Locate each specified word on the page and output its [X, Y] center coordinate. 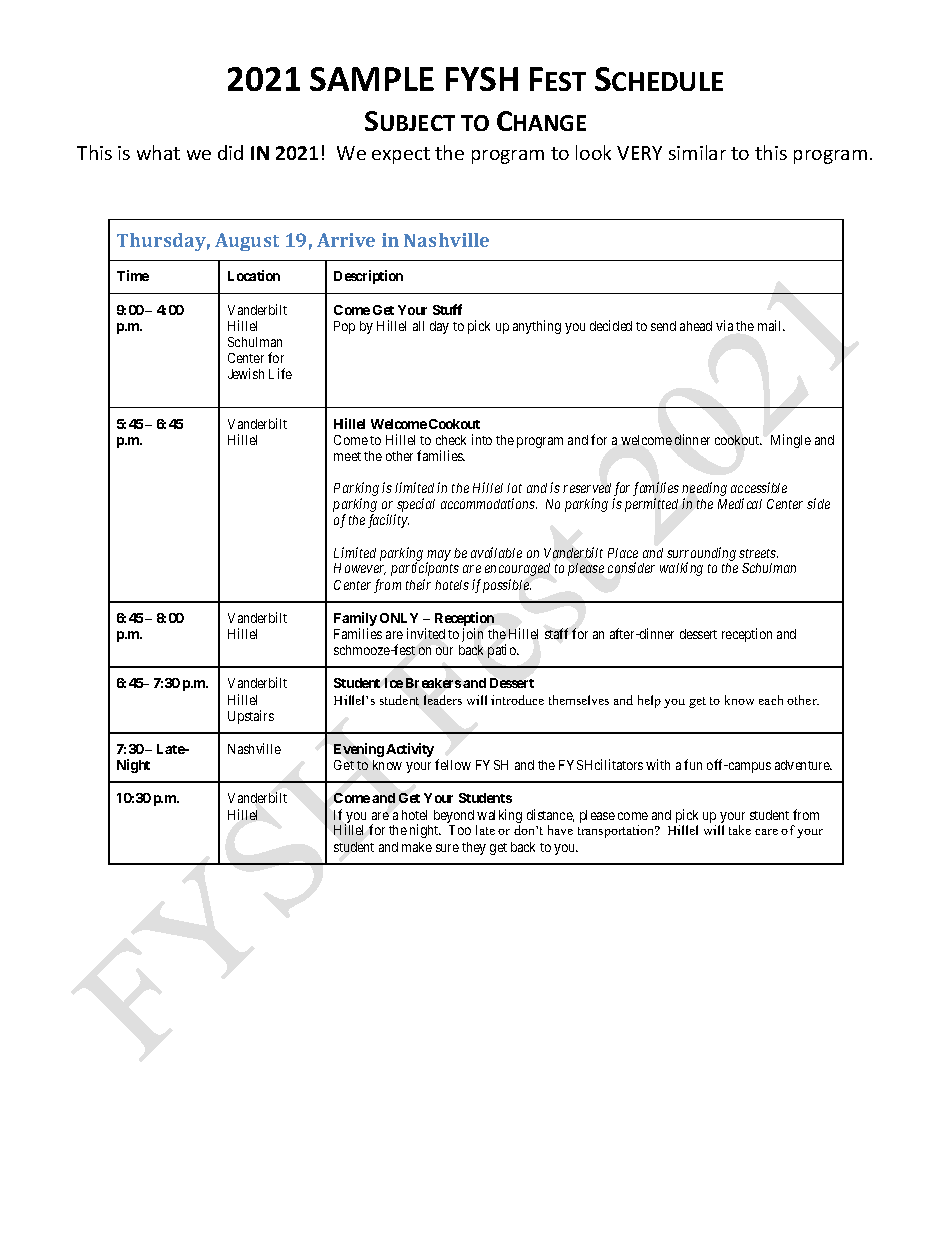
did [230, 152]
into [482, 439]
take [740, 830]
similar [697, 152]
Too [460, 830]
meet [347, 456]
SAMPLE [372, 79]
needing [704, 490]
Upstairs [251, 717]
